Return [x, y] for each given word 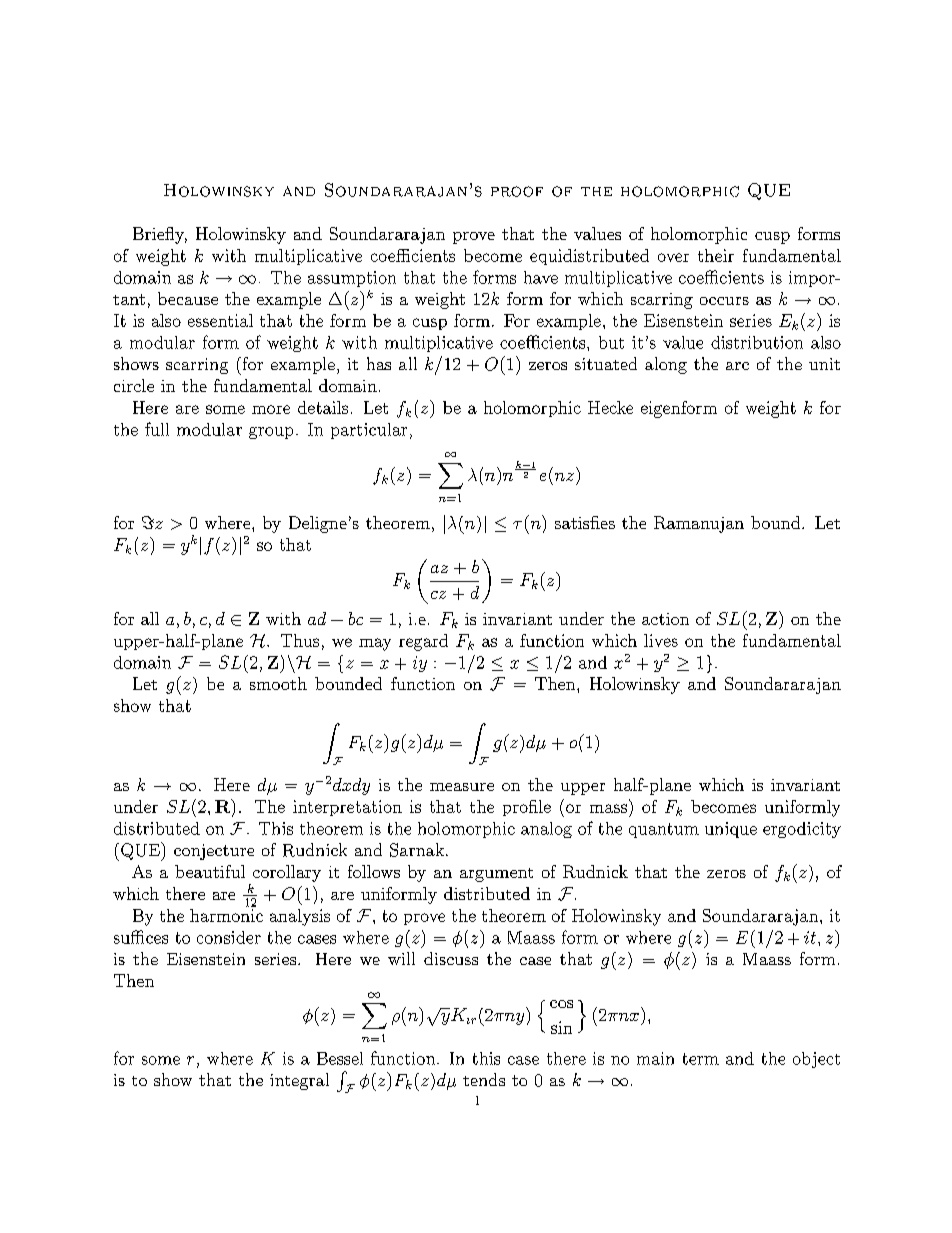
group [271, 433]
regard [423, 642]
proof [517, 191]
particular [369, 431]
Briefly [160, 235]
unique [731, 830]
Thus [300, 640]
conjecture [214, 852]
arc [737, 366]
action [665, 619]
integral [299, 1081]
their [716, 255]
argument [496, 875]
